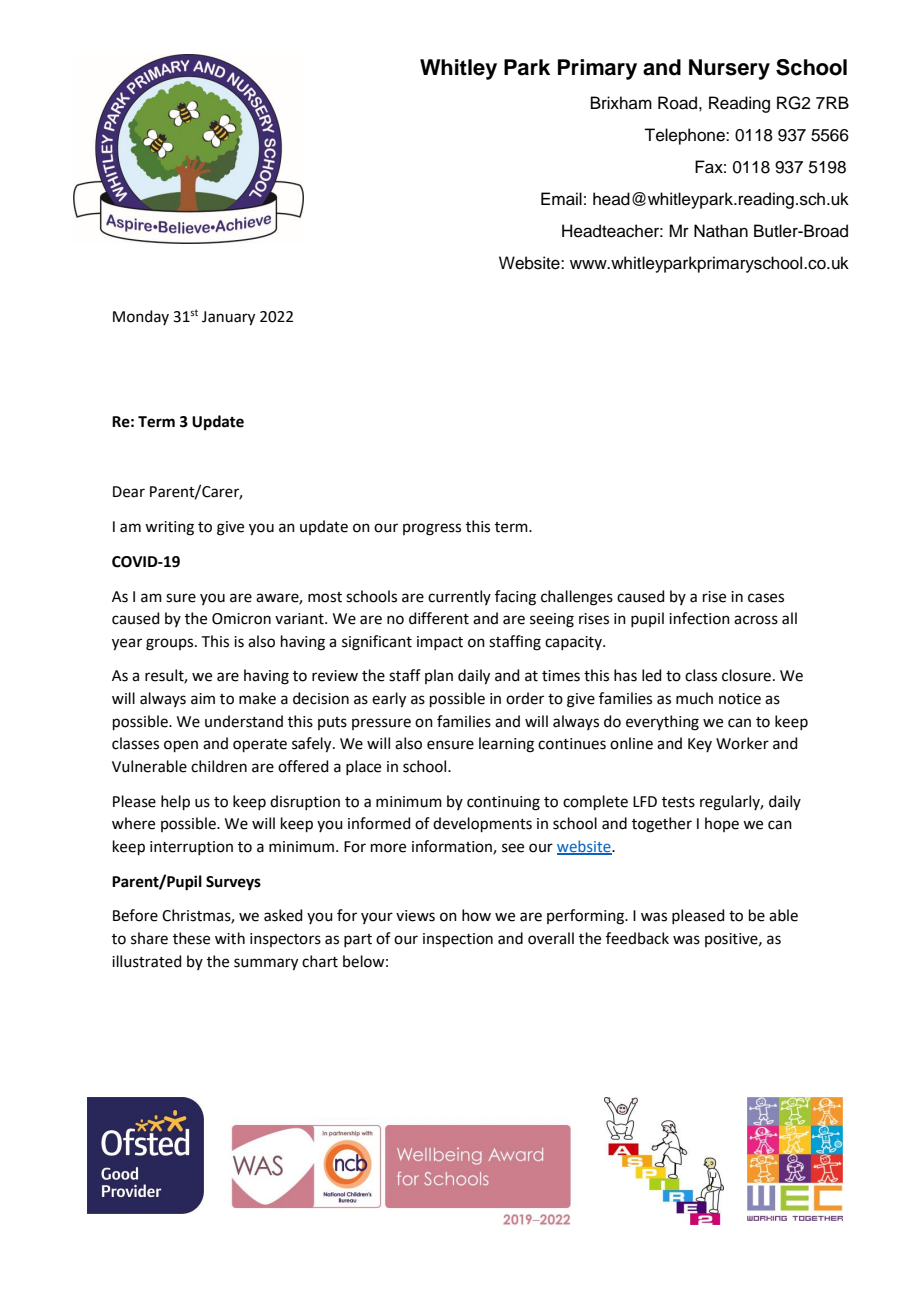 The height and width of the screenshot is (1308, 924). What do you see at coordinates (241, 619) in the screenshot?
I see `Omicron` at bounding box center [241, 619].
